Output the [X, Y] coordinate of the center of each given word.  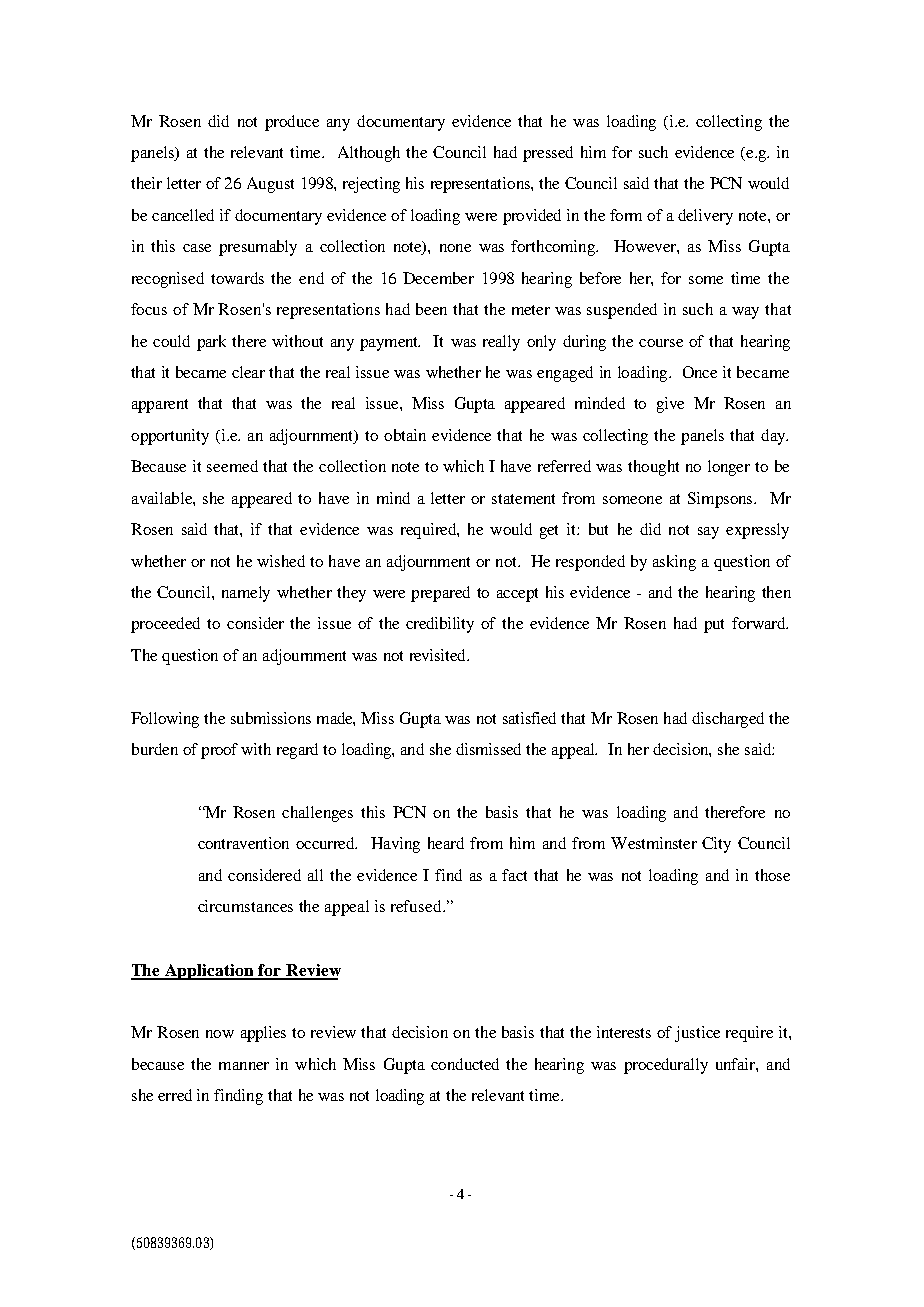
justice [697, 1034]
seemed [232, 466]
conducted [465, 1064]
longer [729, 468]
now [220, 1034]
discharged [728, 720]
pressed [548, 154]
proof [219, 751]
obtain [405, 435]
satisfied [529, 718]
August [270, 185]
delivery [705, 217]
